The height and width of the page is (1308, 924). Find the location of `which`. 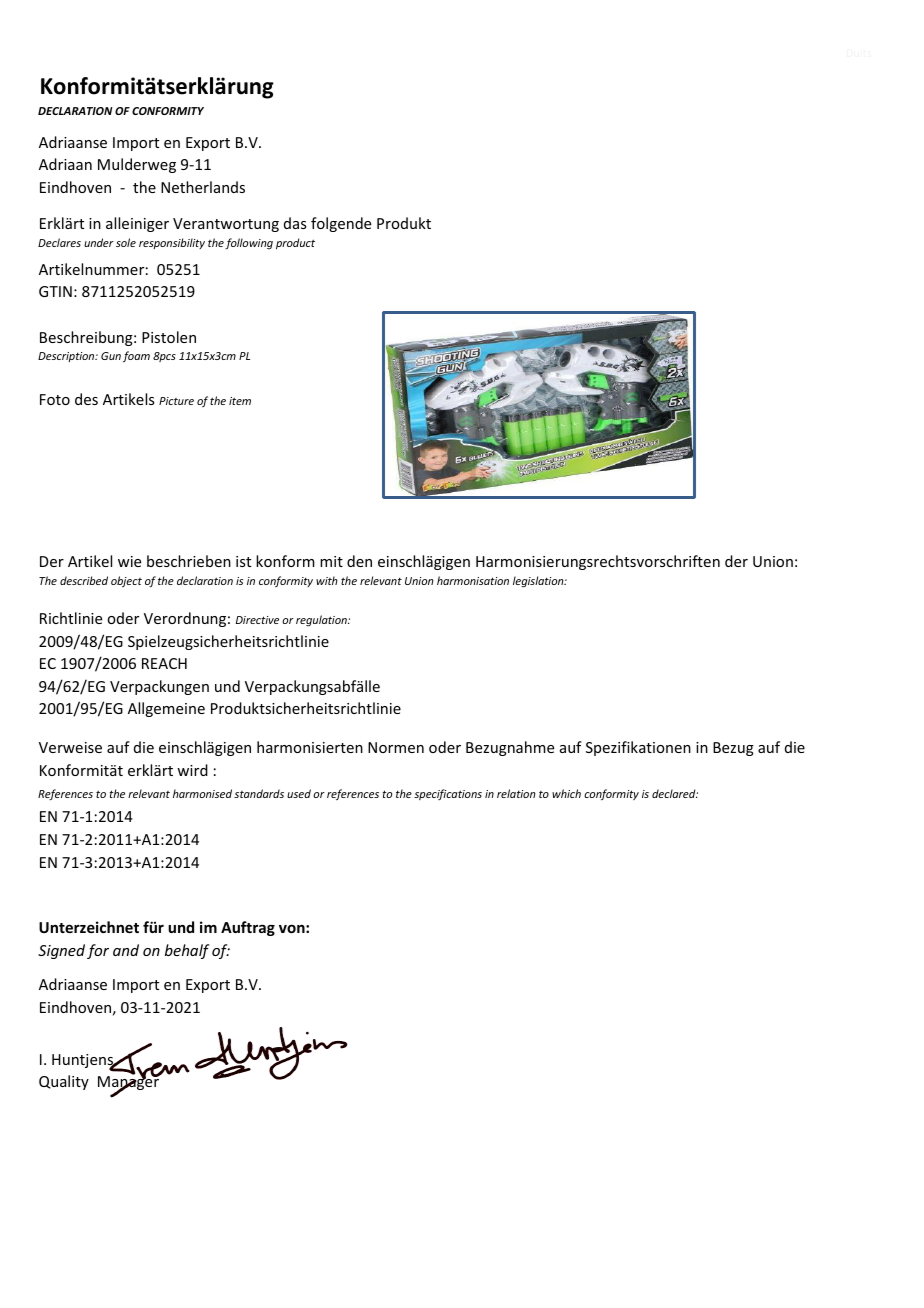

which is located at coordinates (566, 793).
